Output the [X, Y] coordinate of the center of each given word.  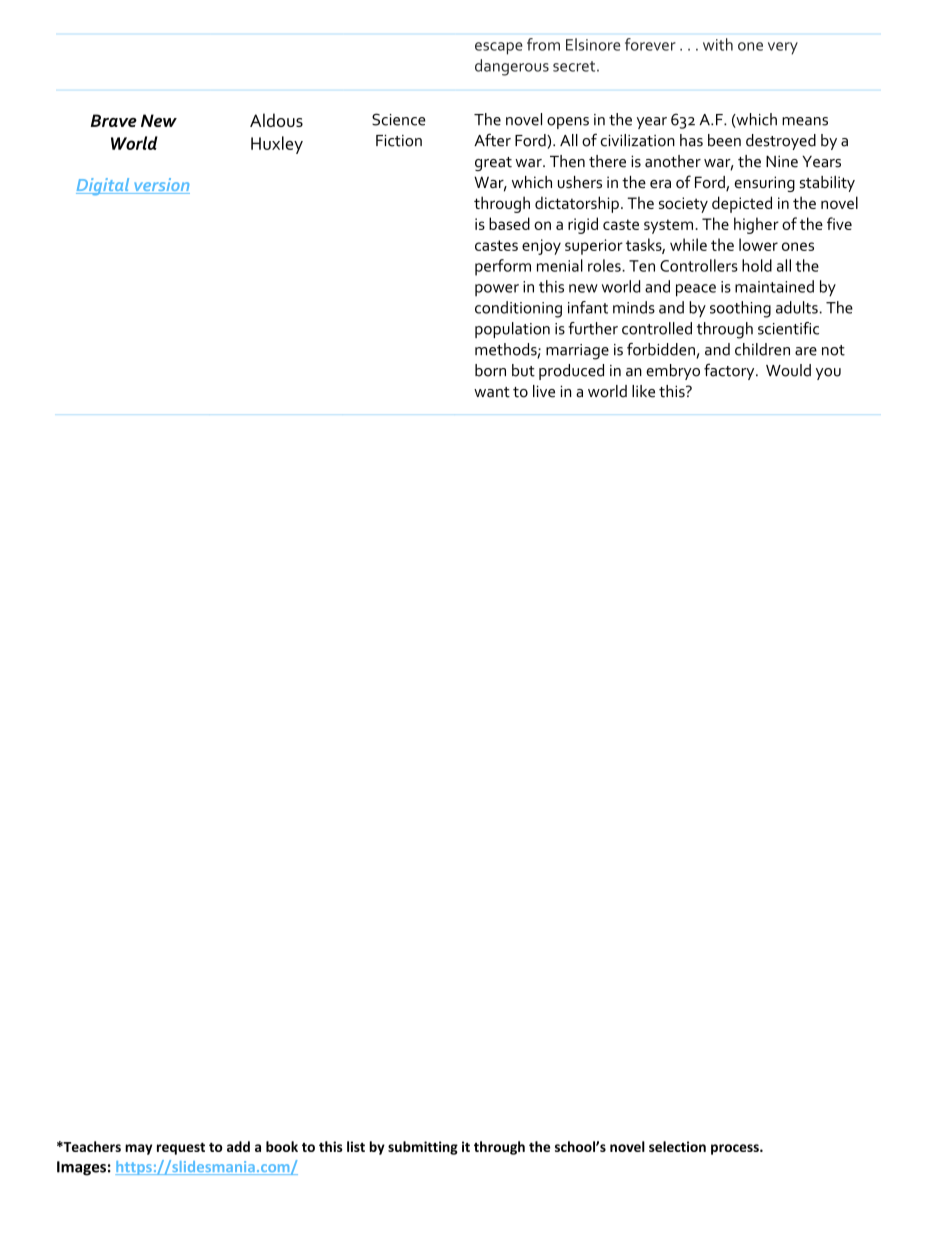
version [161, 186]
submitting [423, 1148]
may [138, 1149]
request [181, 1148]
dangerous [512, 67]
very [783, 48]
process [736, 1149]
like [643, 391]
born [490, 370]
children [762, 349]
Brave [114, 120]
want [492, 392]
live [544, 391]
